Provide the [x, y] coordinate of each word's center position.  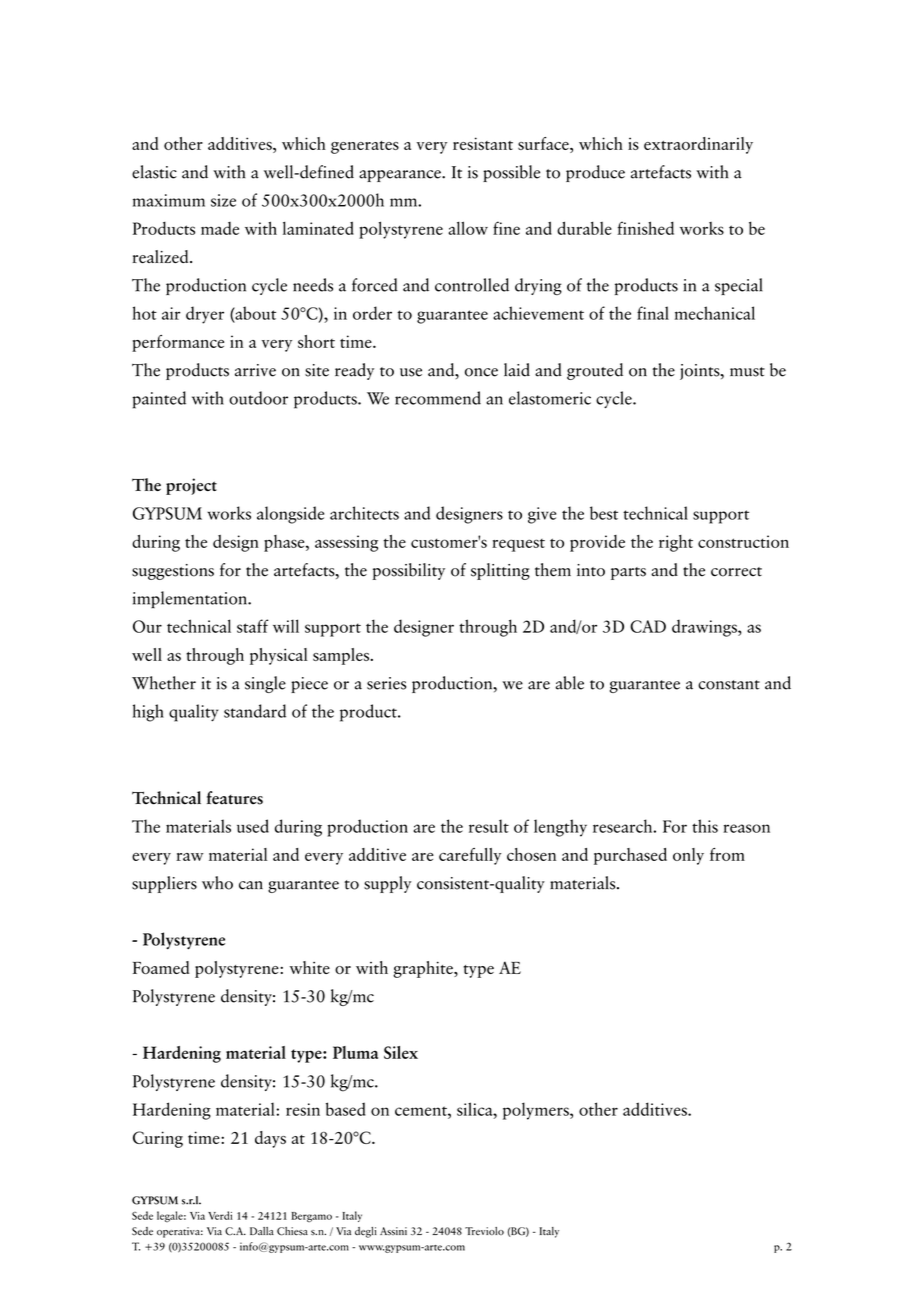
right [676, 543]
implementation [191, 599]
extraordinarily [698, 145]
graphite [424, 969]
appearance [401, 176]
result [489, 826]
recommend [438, 398]
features [235, 798]
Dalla [262, 1231]
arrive [255, 370]
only [688, 856]
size [223, 200]
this [705, 826]
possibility [409, 571]
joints [701, 372]
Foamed [161, 967]
